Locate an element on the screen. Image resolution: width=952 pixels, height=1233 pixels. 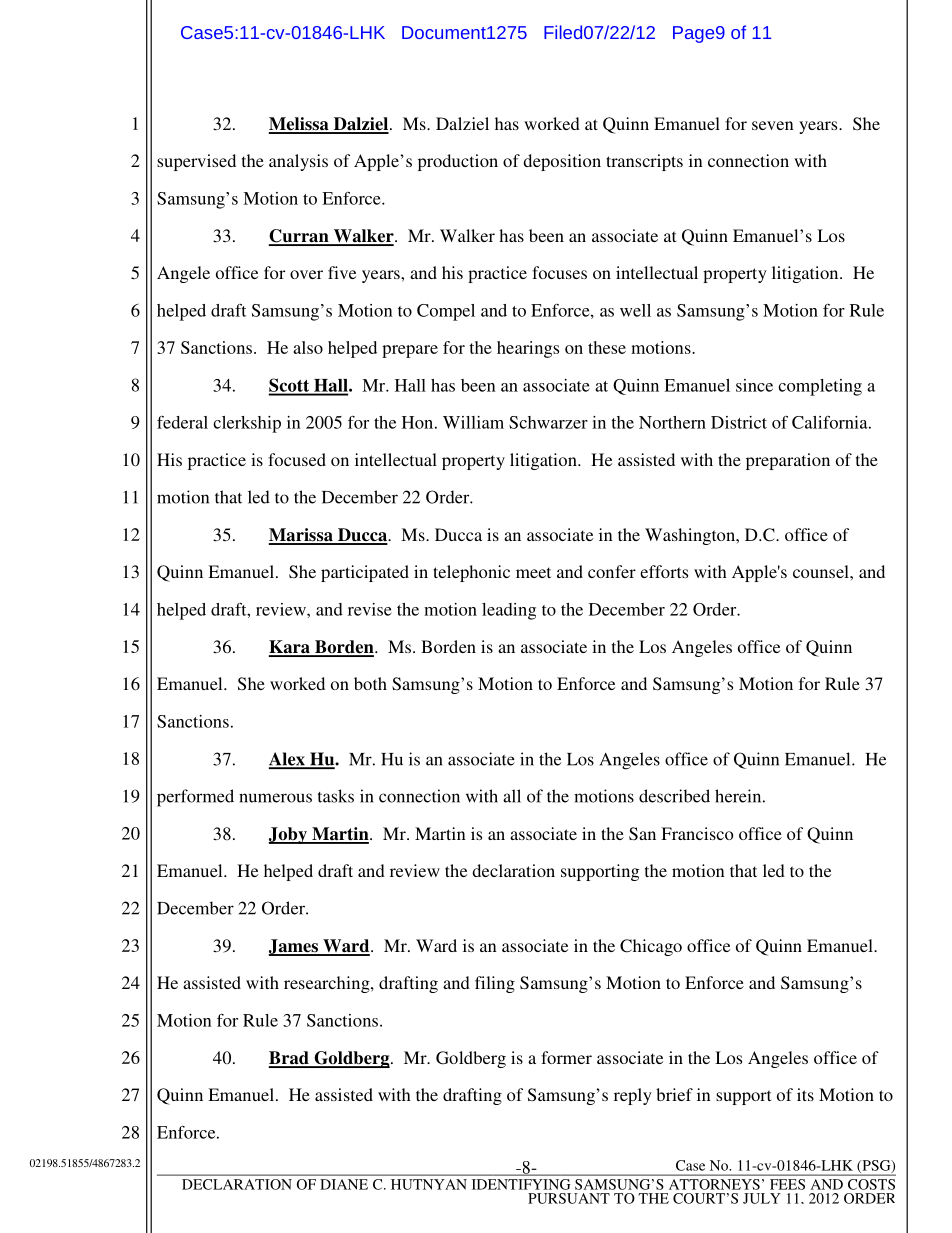
production is located at coordinates (458, 162).
